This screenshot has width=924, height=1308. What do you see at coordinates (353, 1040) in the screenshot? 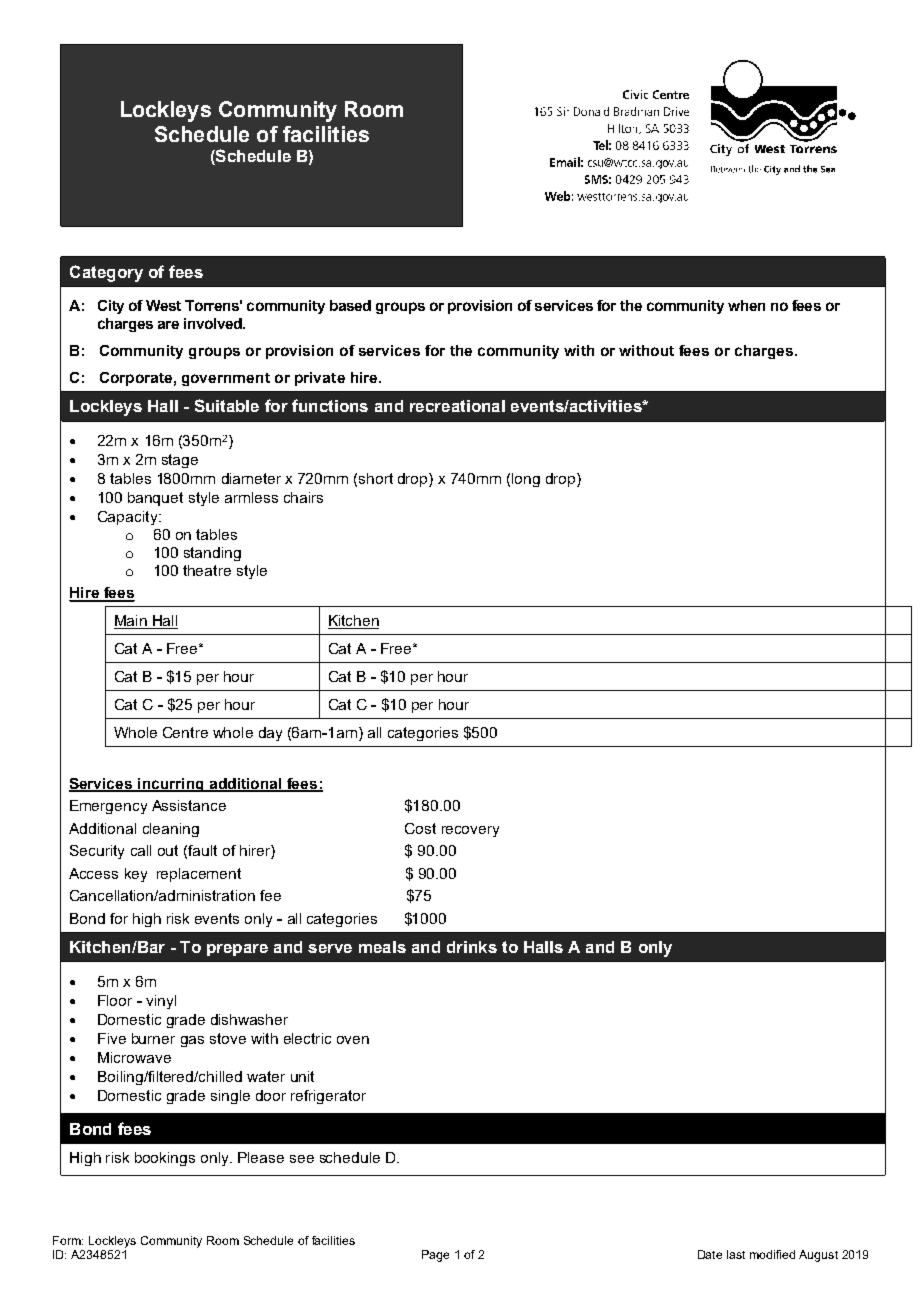
I see `oven` at bounding box center [353, 1040].
